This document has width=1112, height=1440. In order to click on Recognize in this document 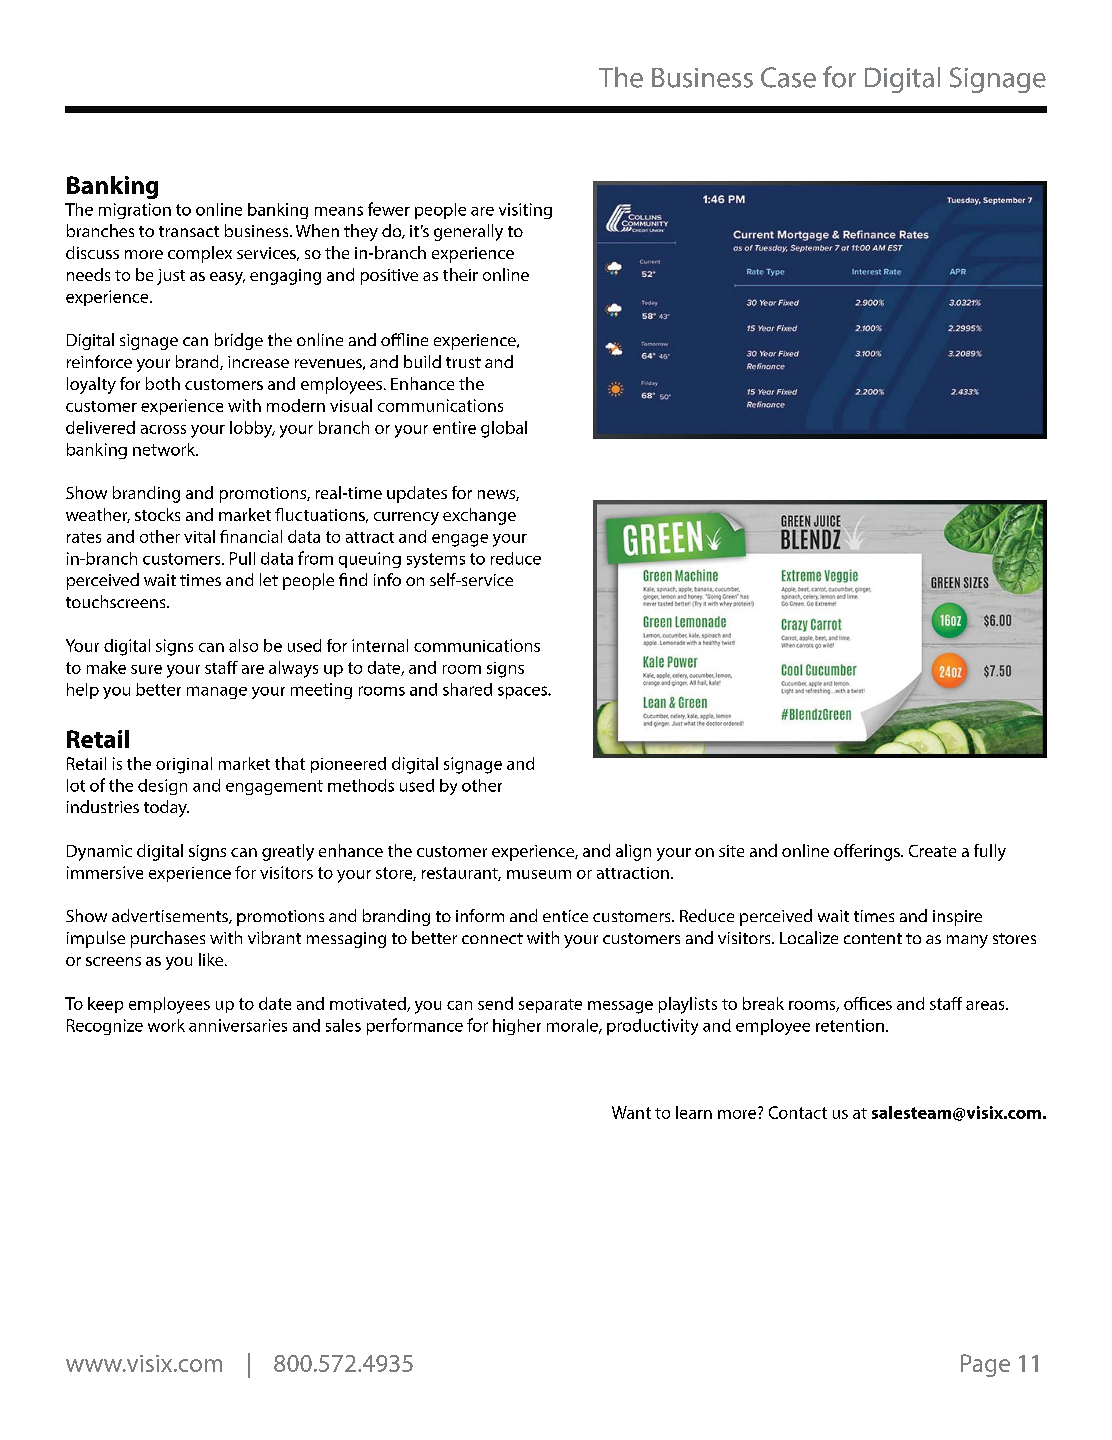, I will do `click(105, 1027)`.
